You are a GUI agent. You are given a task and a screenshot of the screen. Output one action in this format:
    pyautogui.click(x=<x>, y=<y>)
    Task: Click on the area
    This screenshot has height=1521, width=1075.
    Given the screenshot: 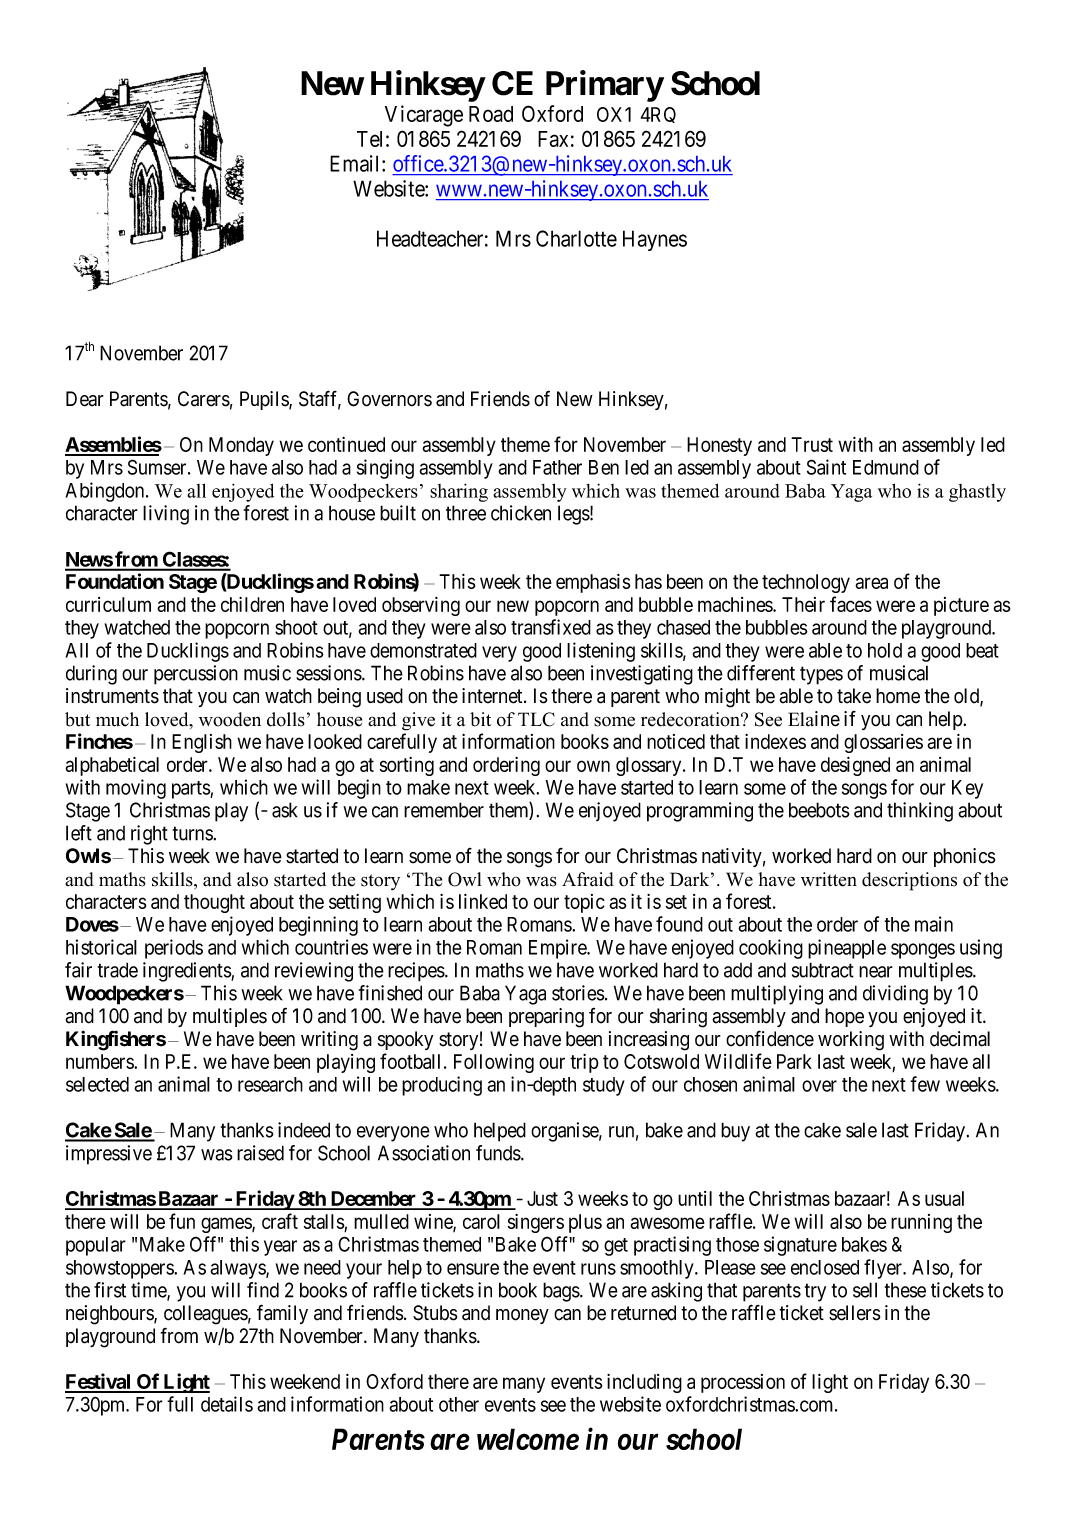 What is the action you would take?
    pyautogui.click(x=871, y=583)
